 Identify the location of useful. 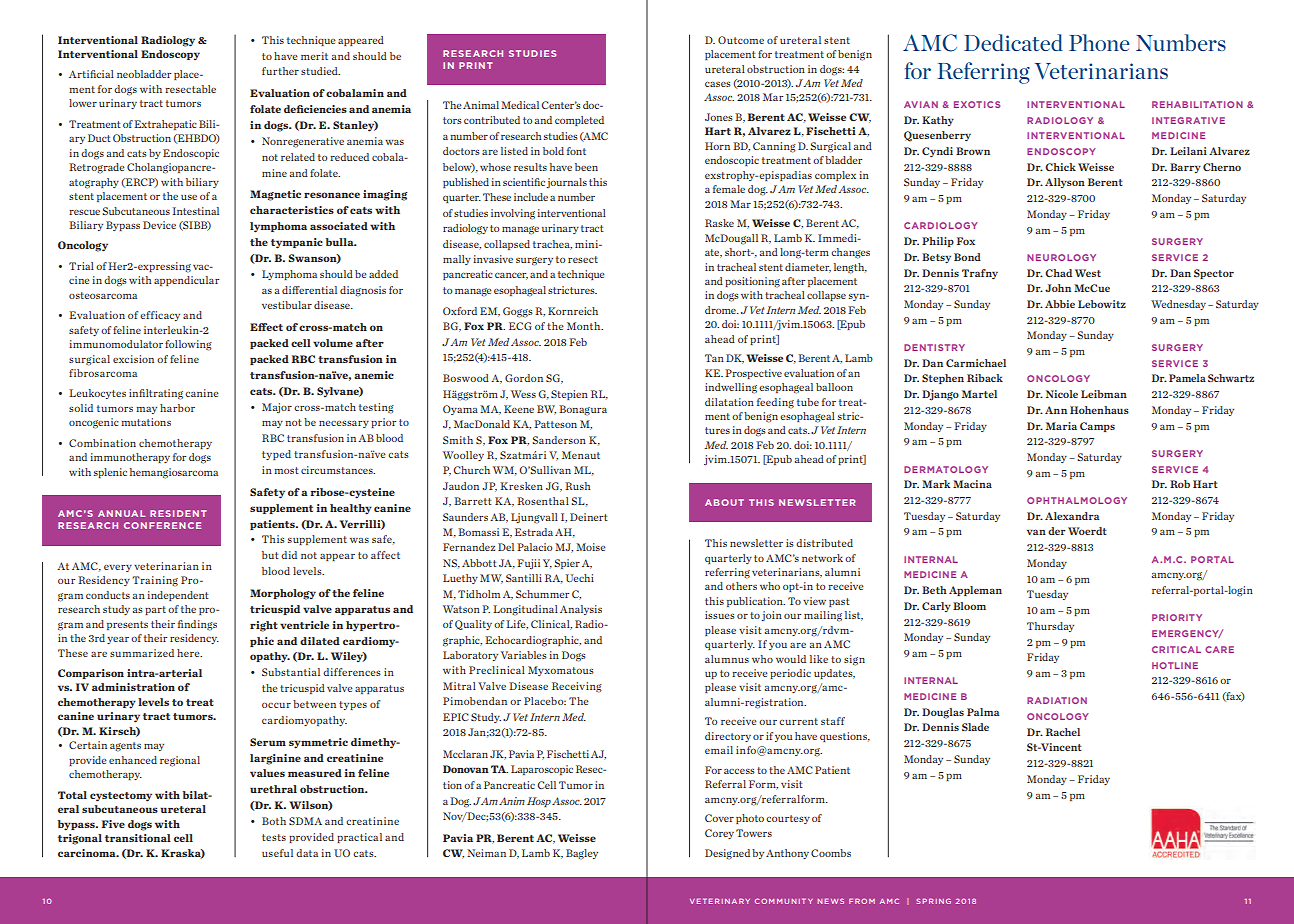
(277, 853).
